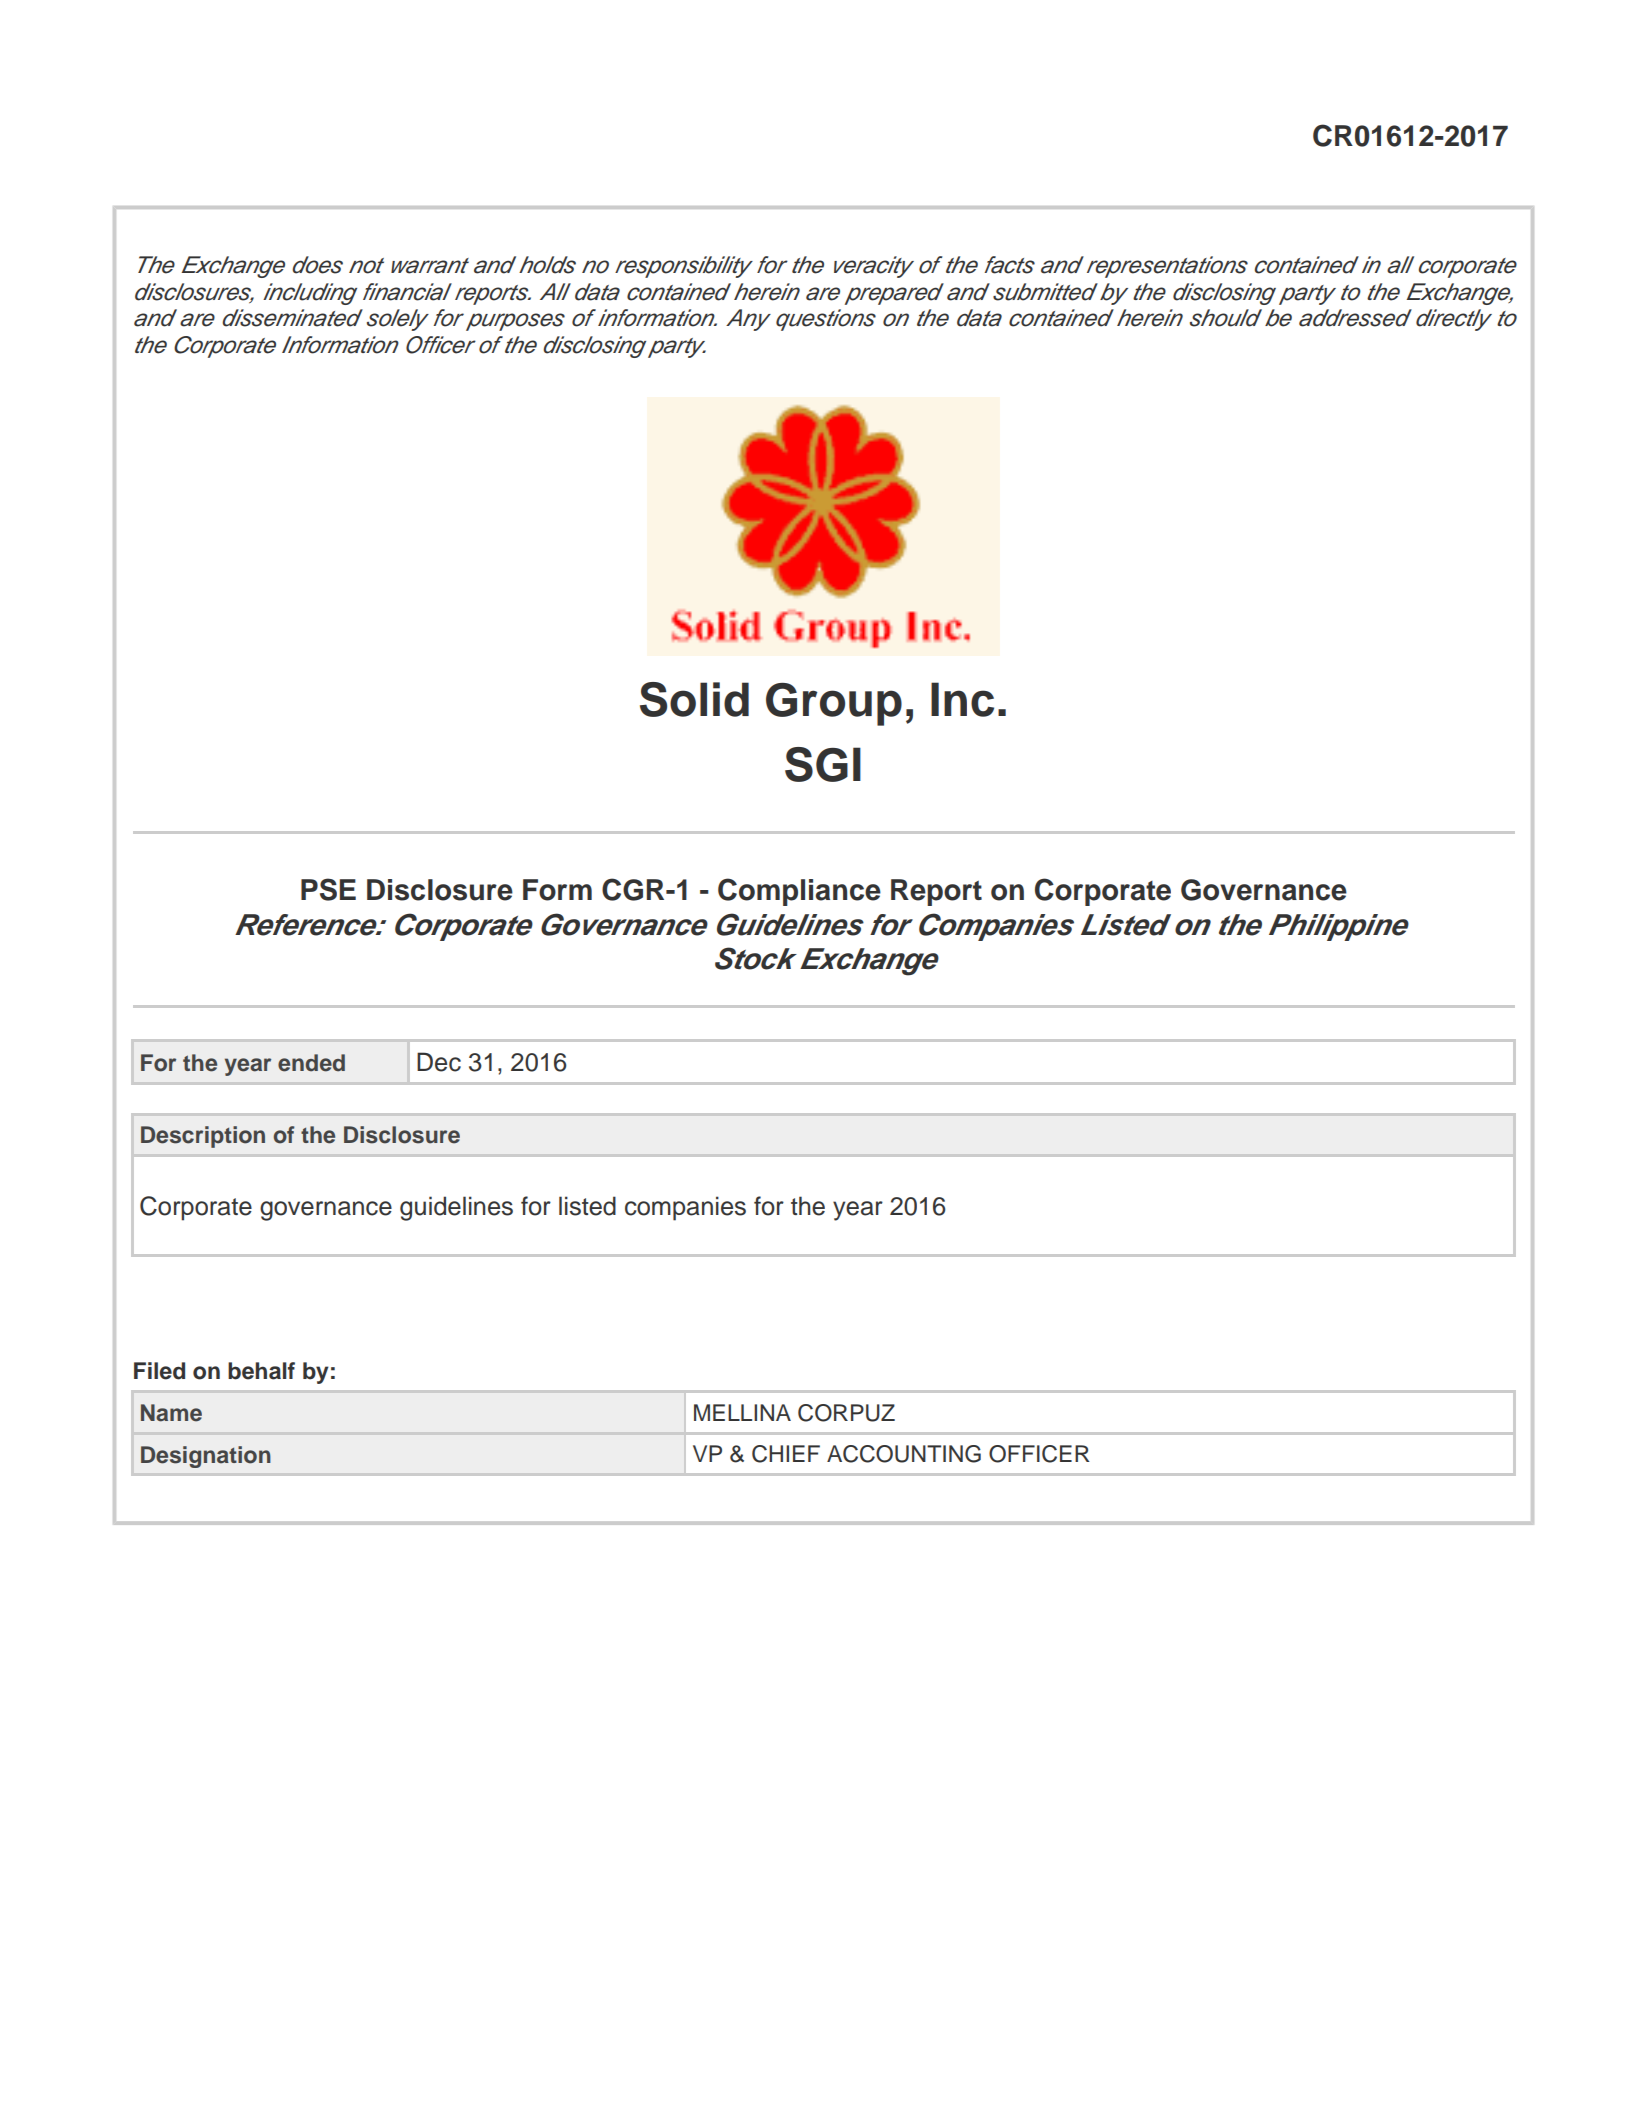 The image size is (1639, 2121). I want to click on Group, so click(834, 704).
